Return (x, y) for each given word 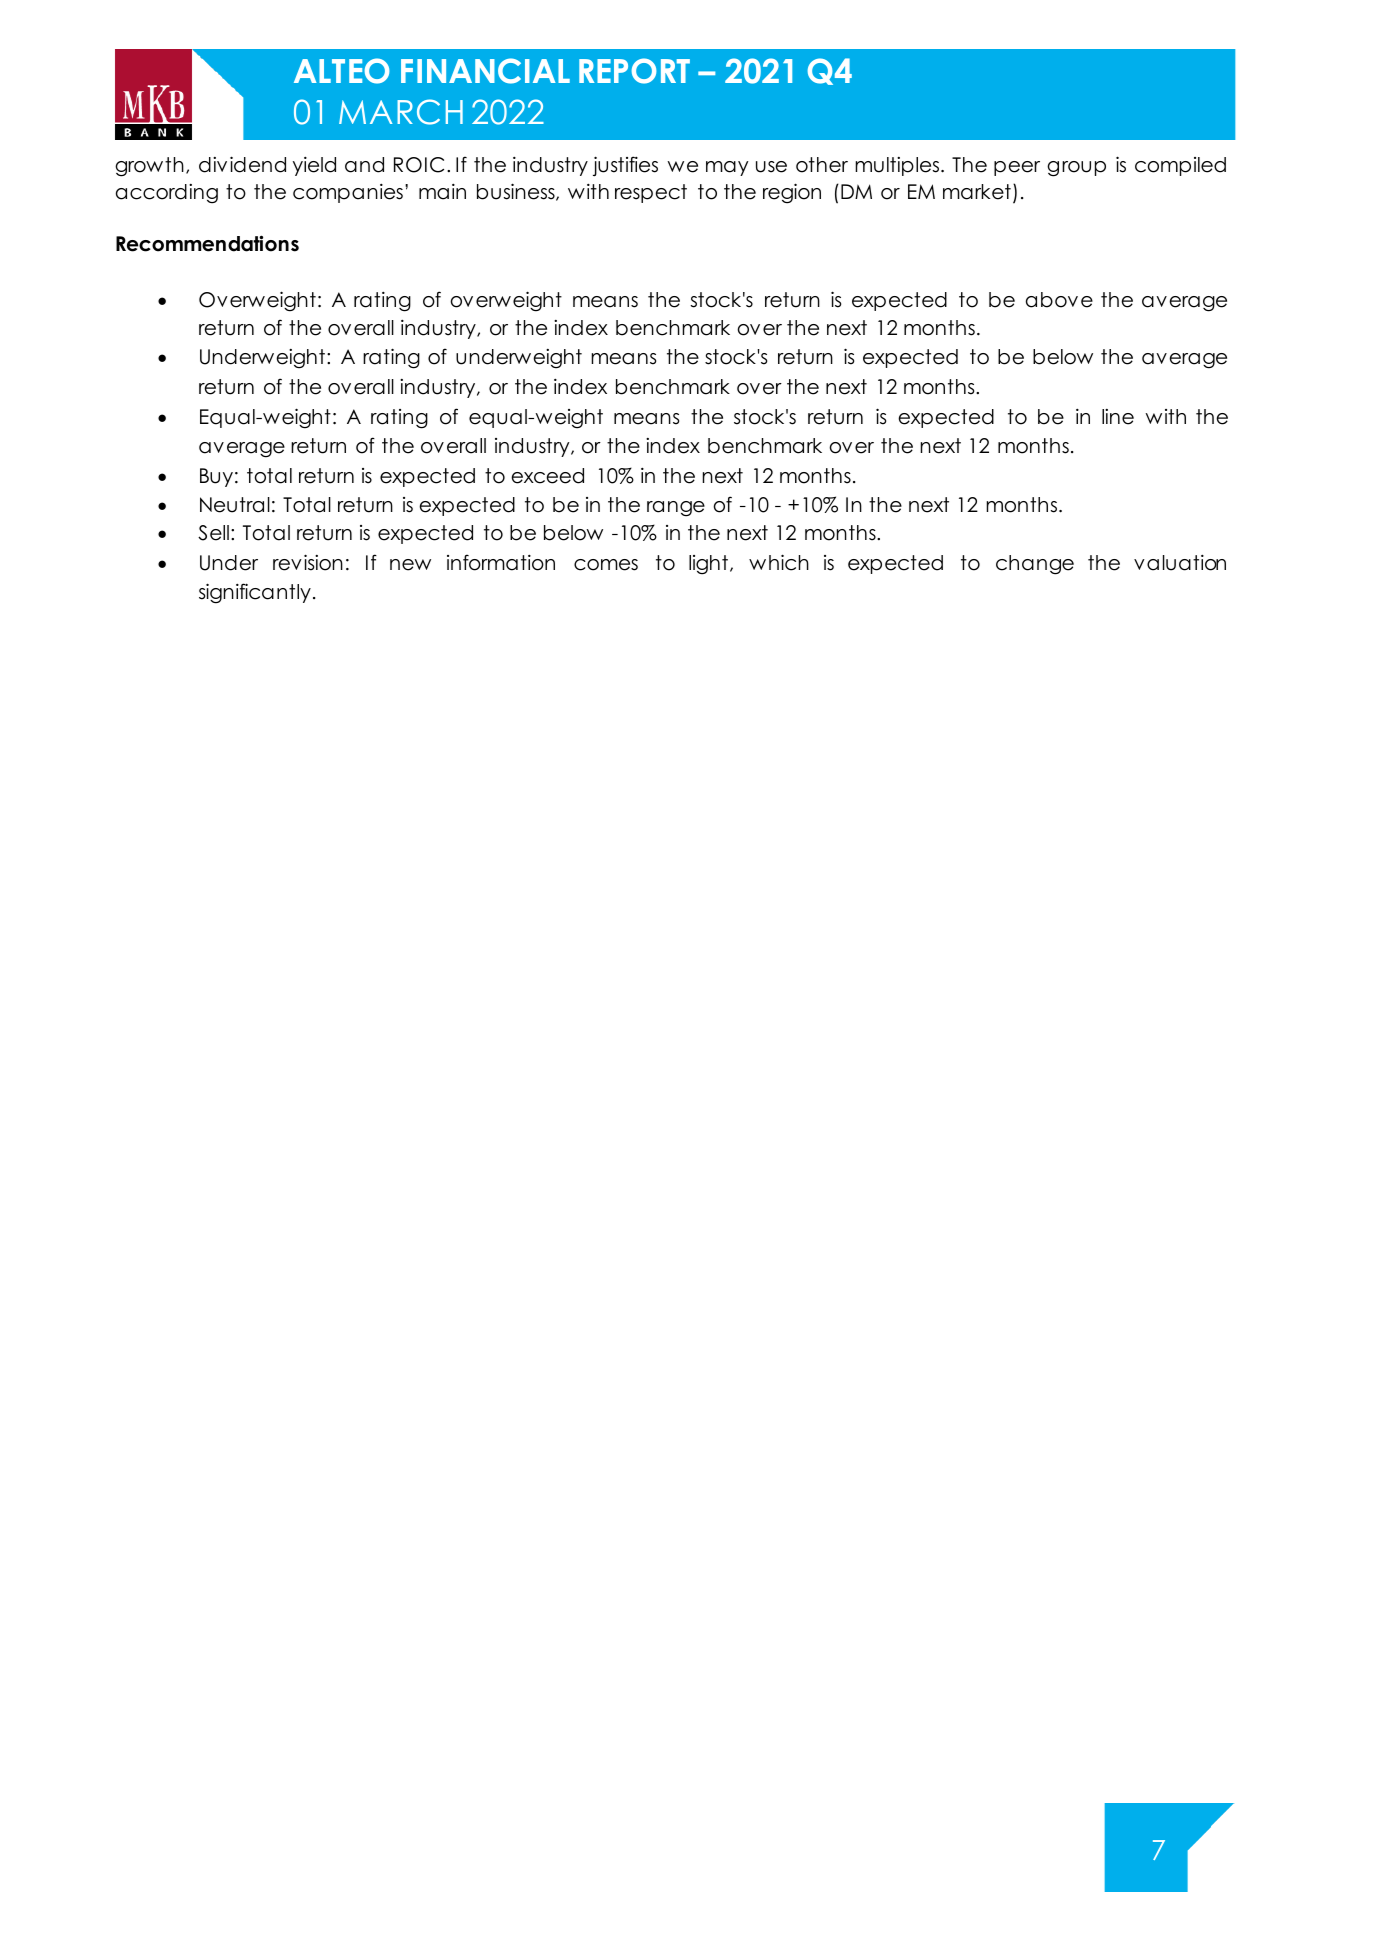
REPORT (634, 71)
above (1059, 300)
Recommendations (207, 243)
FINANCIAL (485, 71)
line (1118, 417)
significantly (255, 593)
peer (1017, 168)
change (1035, 565)
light (708, 565)
